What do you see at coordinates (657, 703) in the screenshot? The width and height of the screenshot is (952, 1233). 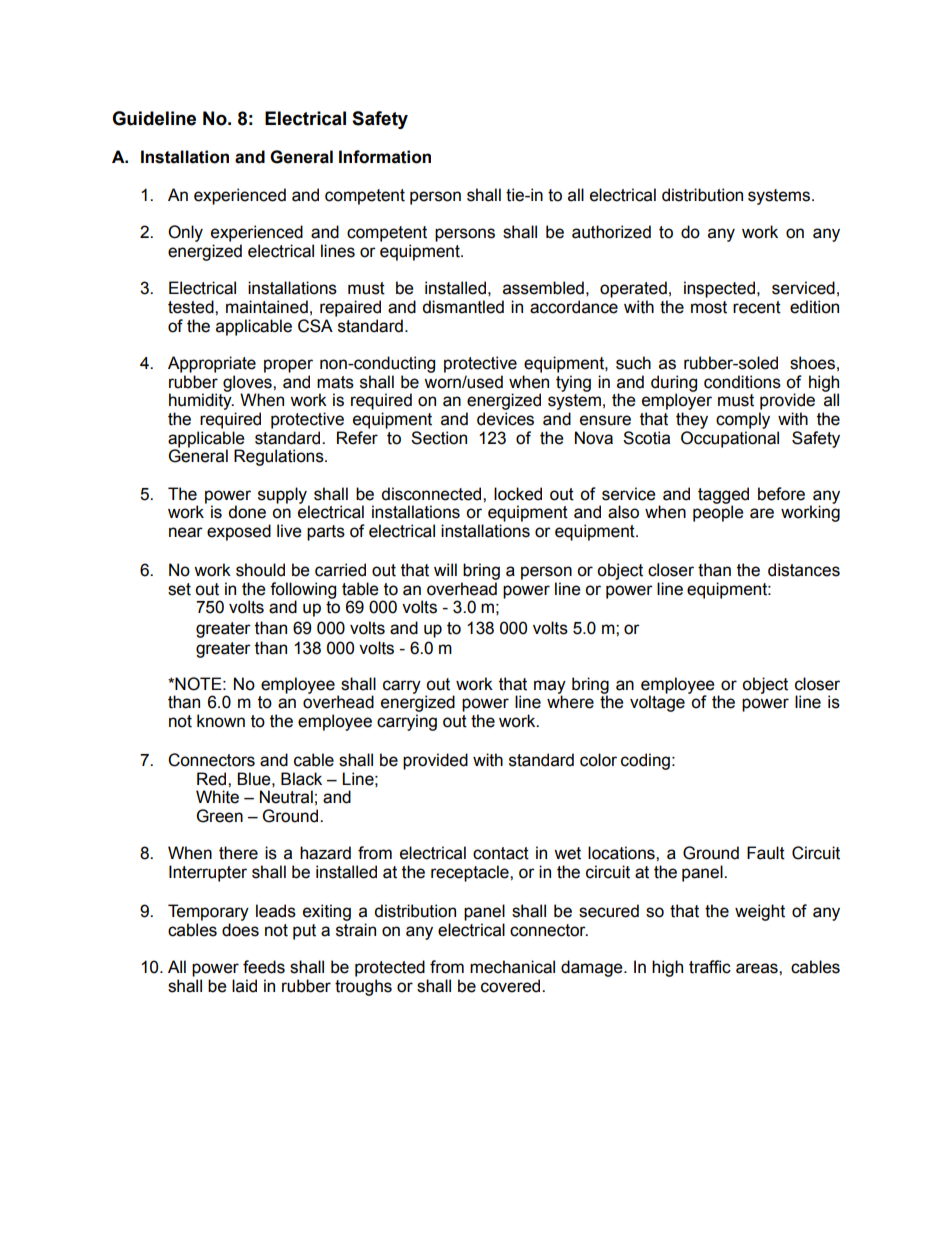 I see `voltage` at bounding box center [657, 703].
